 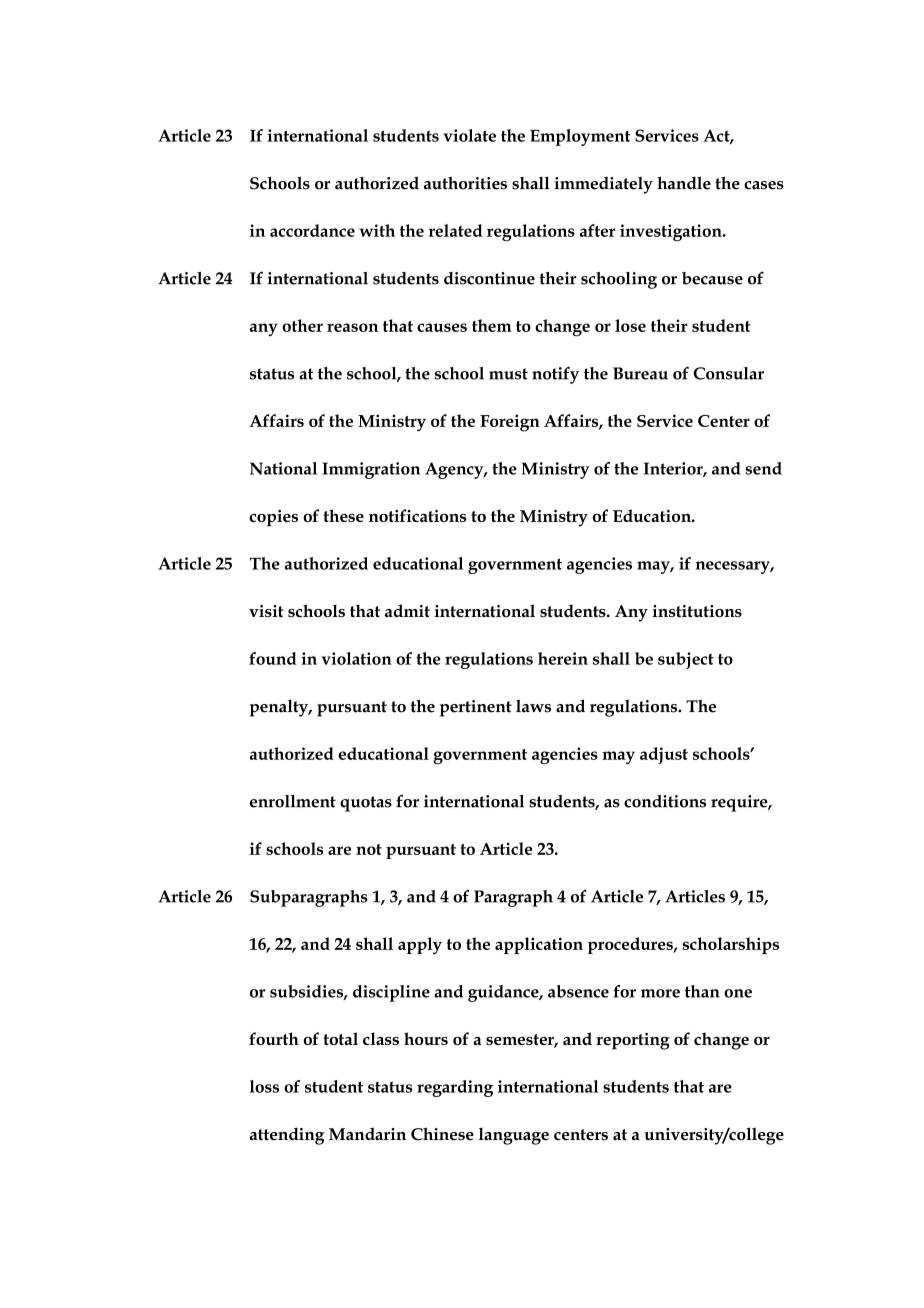 I want to click on violation, so click(x=357, y=658).
